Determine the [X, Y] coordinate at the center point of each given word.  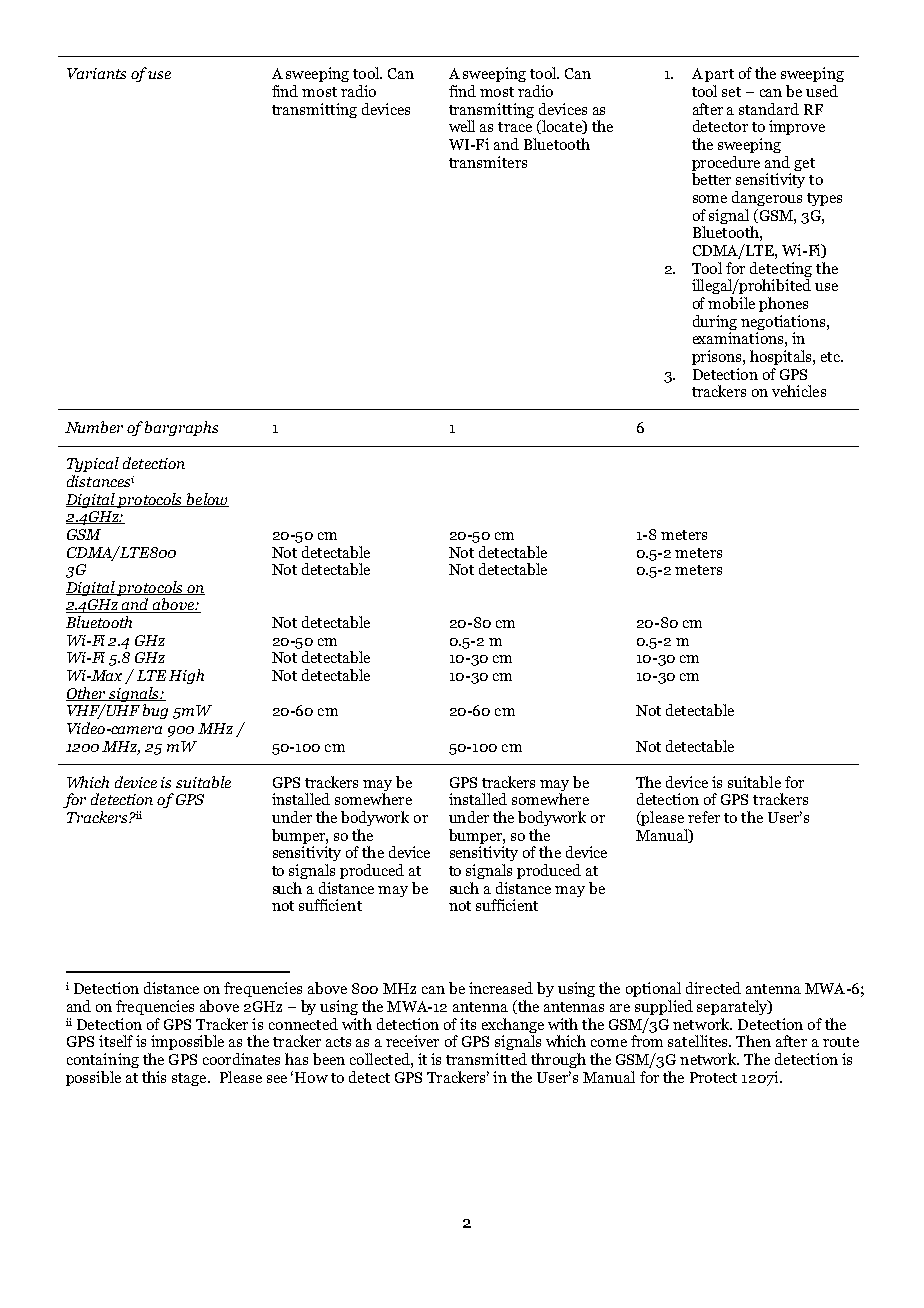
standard [769, 109]
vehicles [799, 391]
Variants [96, 73]
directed [713, 988]
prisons [718, 357]
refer [704, 817]
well [462, 126]
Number [94, 427]
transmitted [486, 1059]
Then [753, 1041]
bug [155, 711]
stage [190, 1079]
